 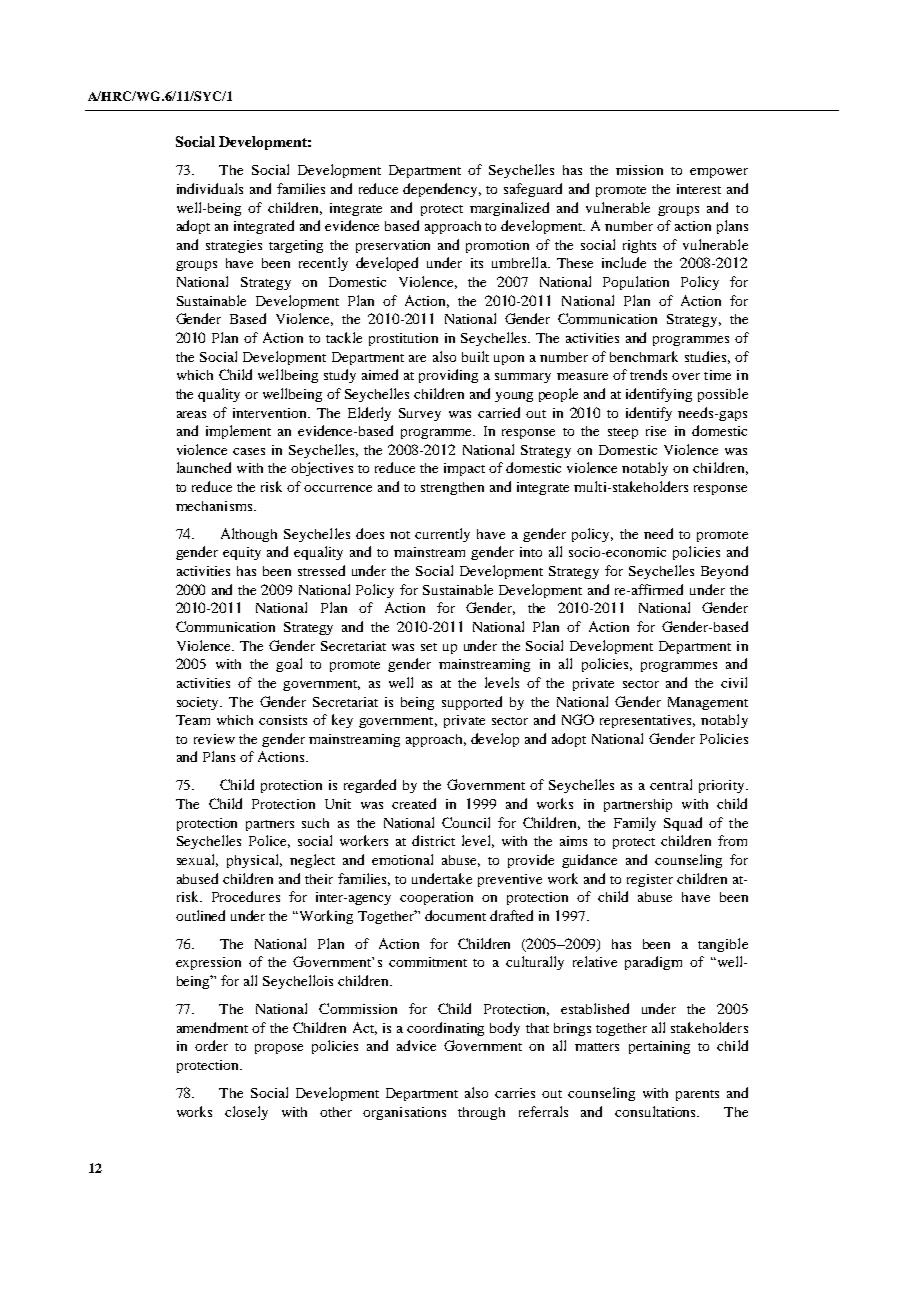 What do you see at coordinates (656, 431) in the page?
I see `rise` at bounding box center [656, 431].
